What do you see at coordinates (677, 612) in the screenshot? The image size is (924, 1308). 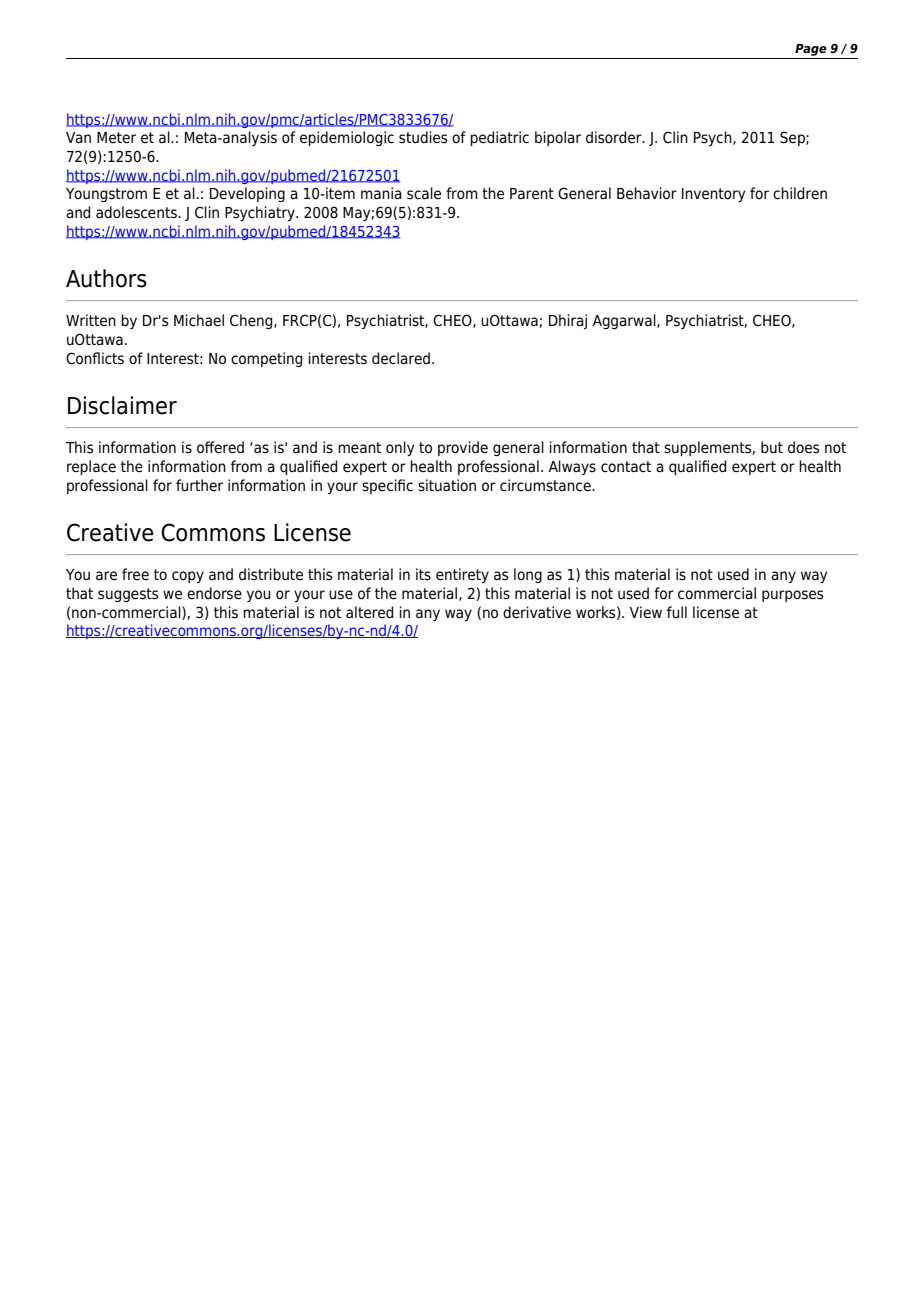 I see `full` at bounding box center [677, 612].
